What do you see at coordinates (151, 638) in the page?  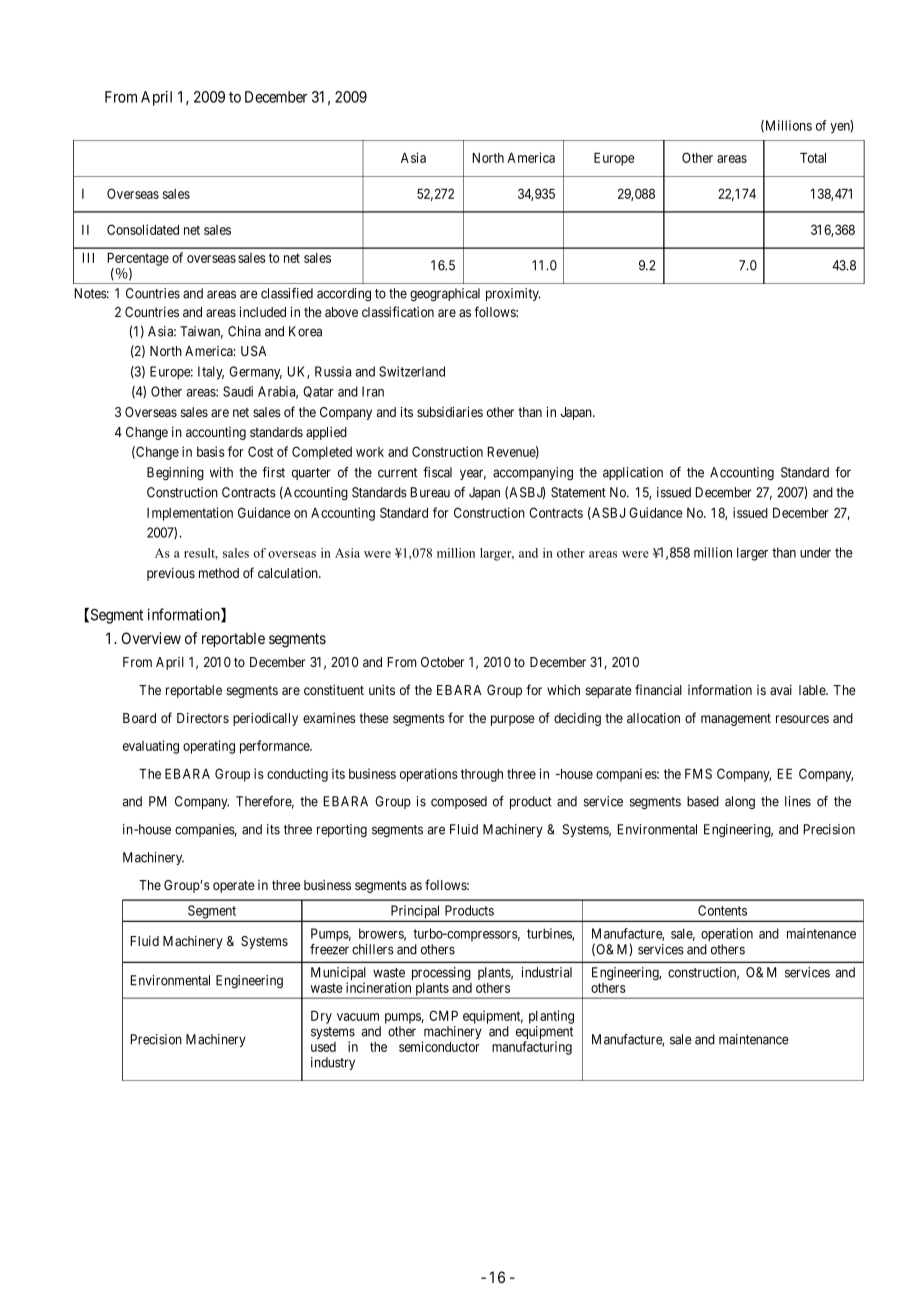 I see `Overview` at bounding box center [151, 638].
